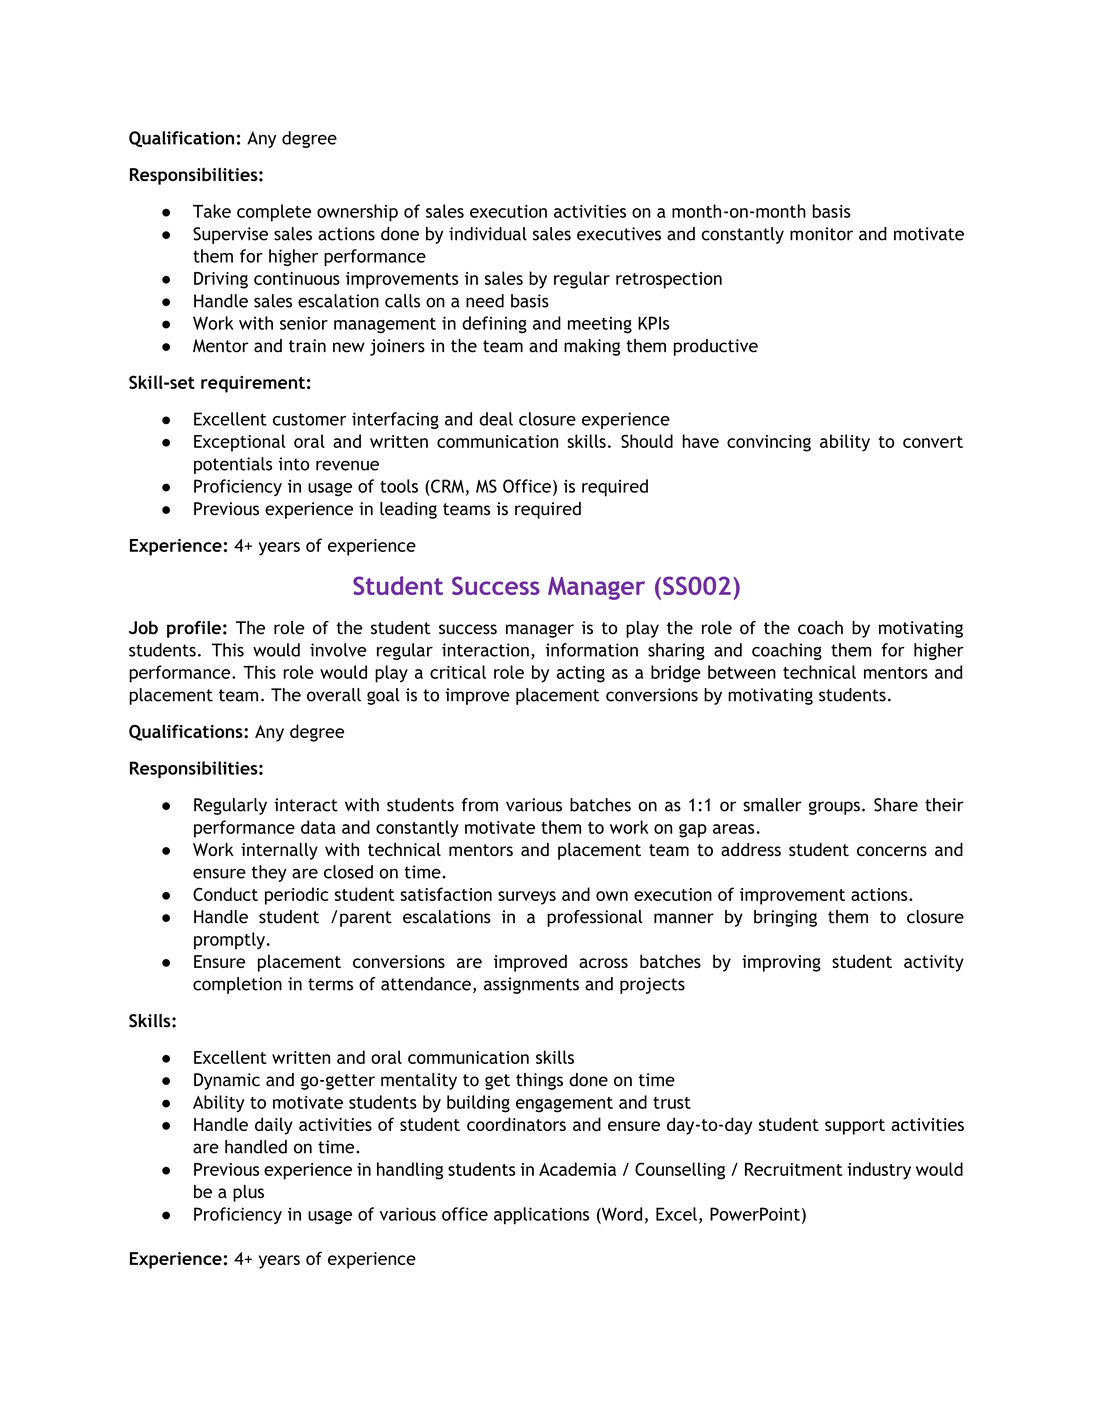 The width and height of the page is (1093, 1415). I want to click on profile, so click(194, 629).
